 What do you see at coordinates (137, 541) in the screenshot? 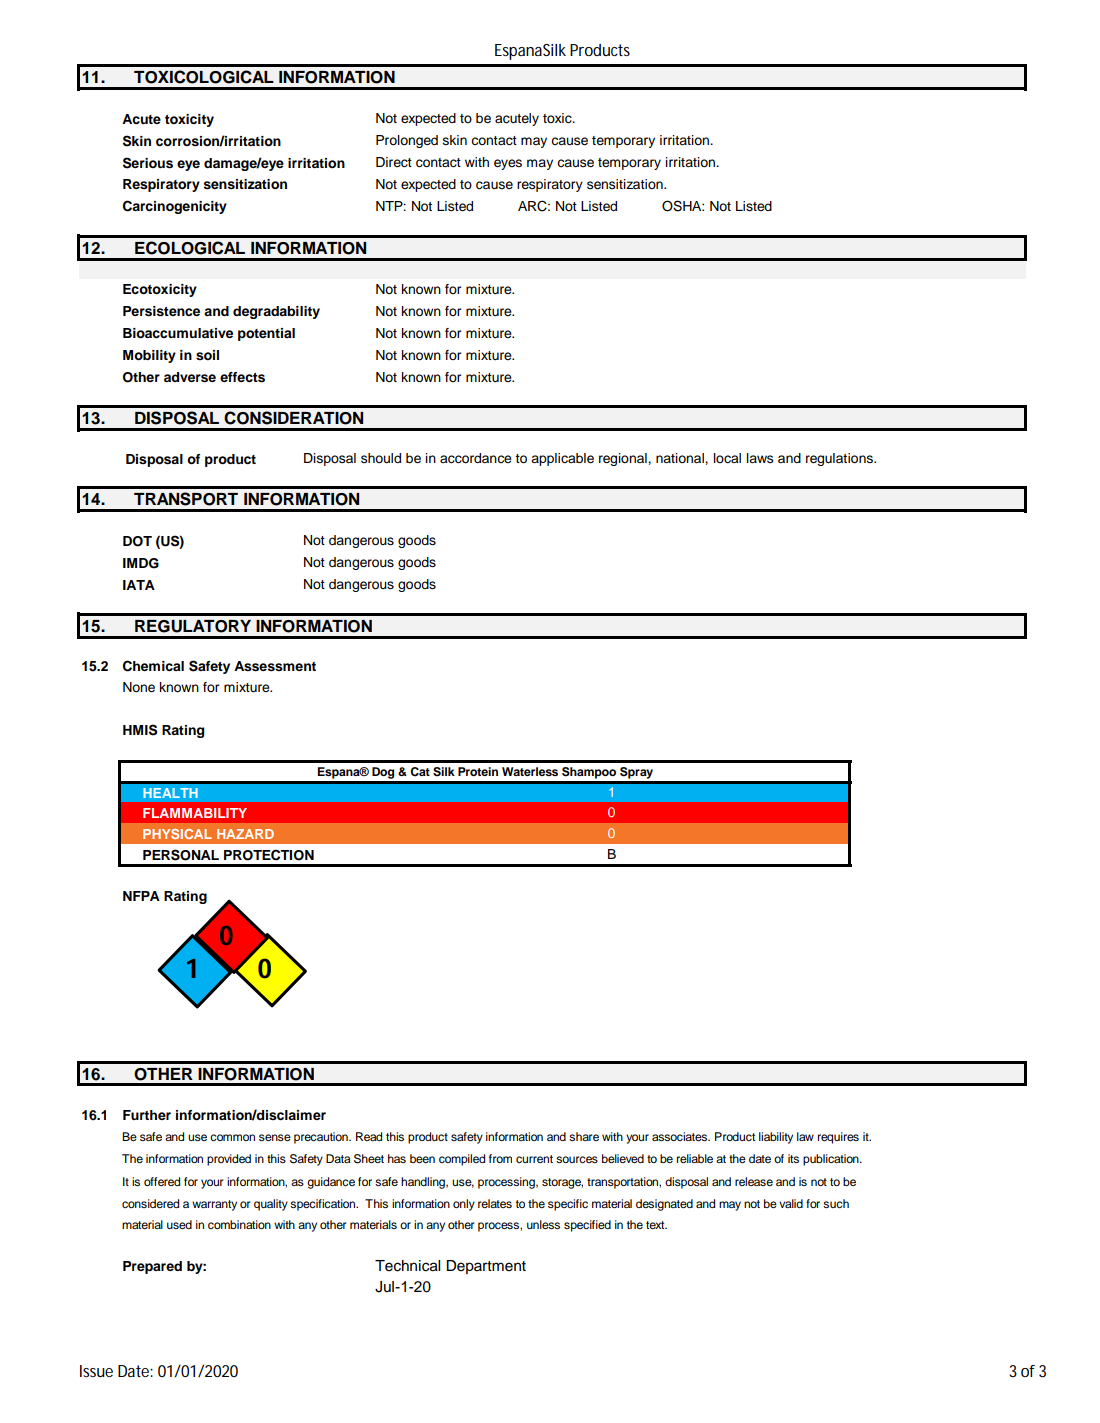
I see `DOT` at bounding box center [137, 541].
